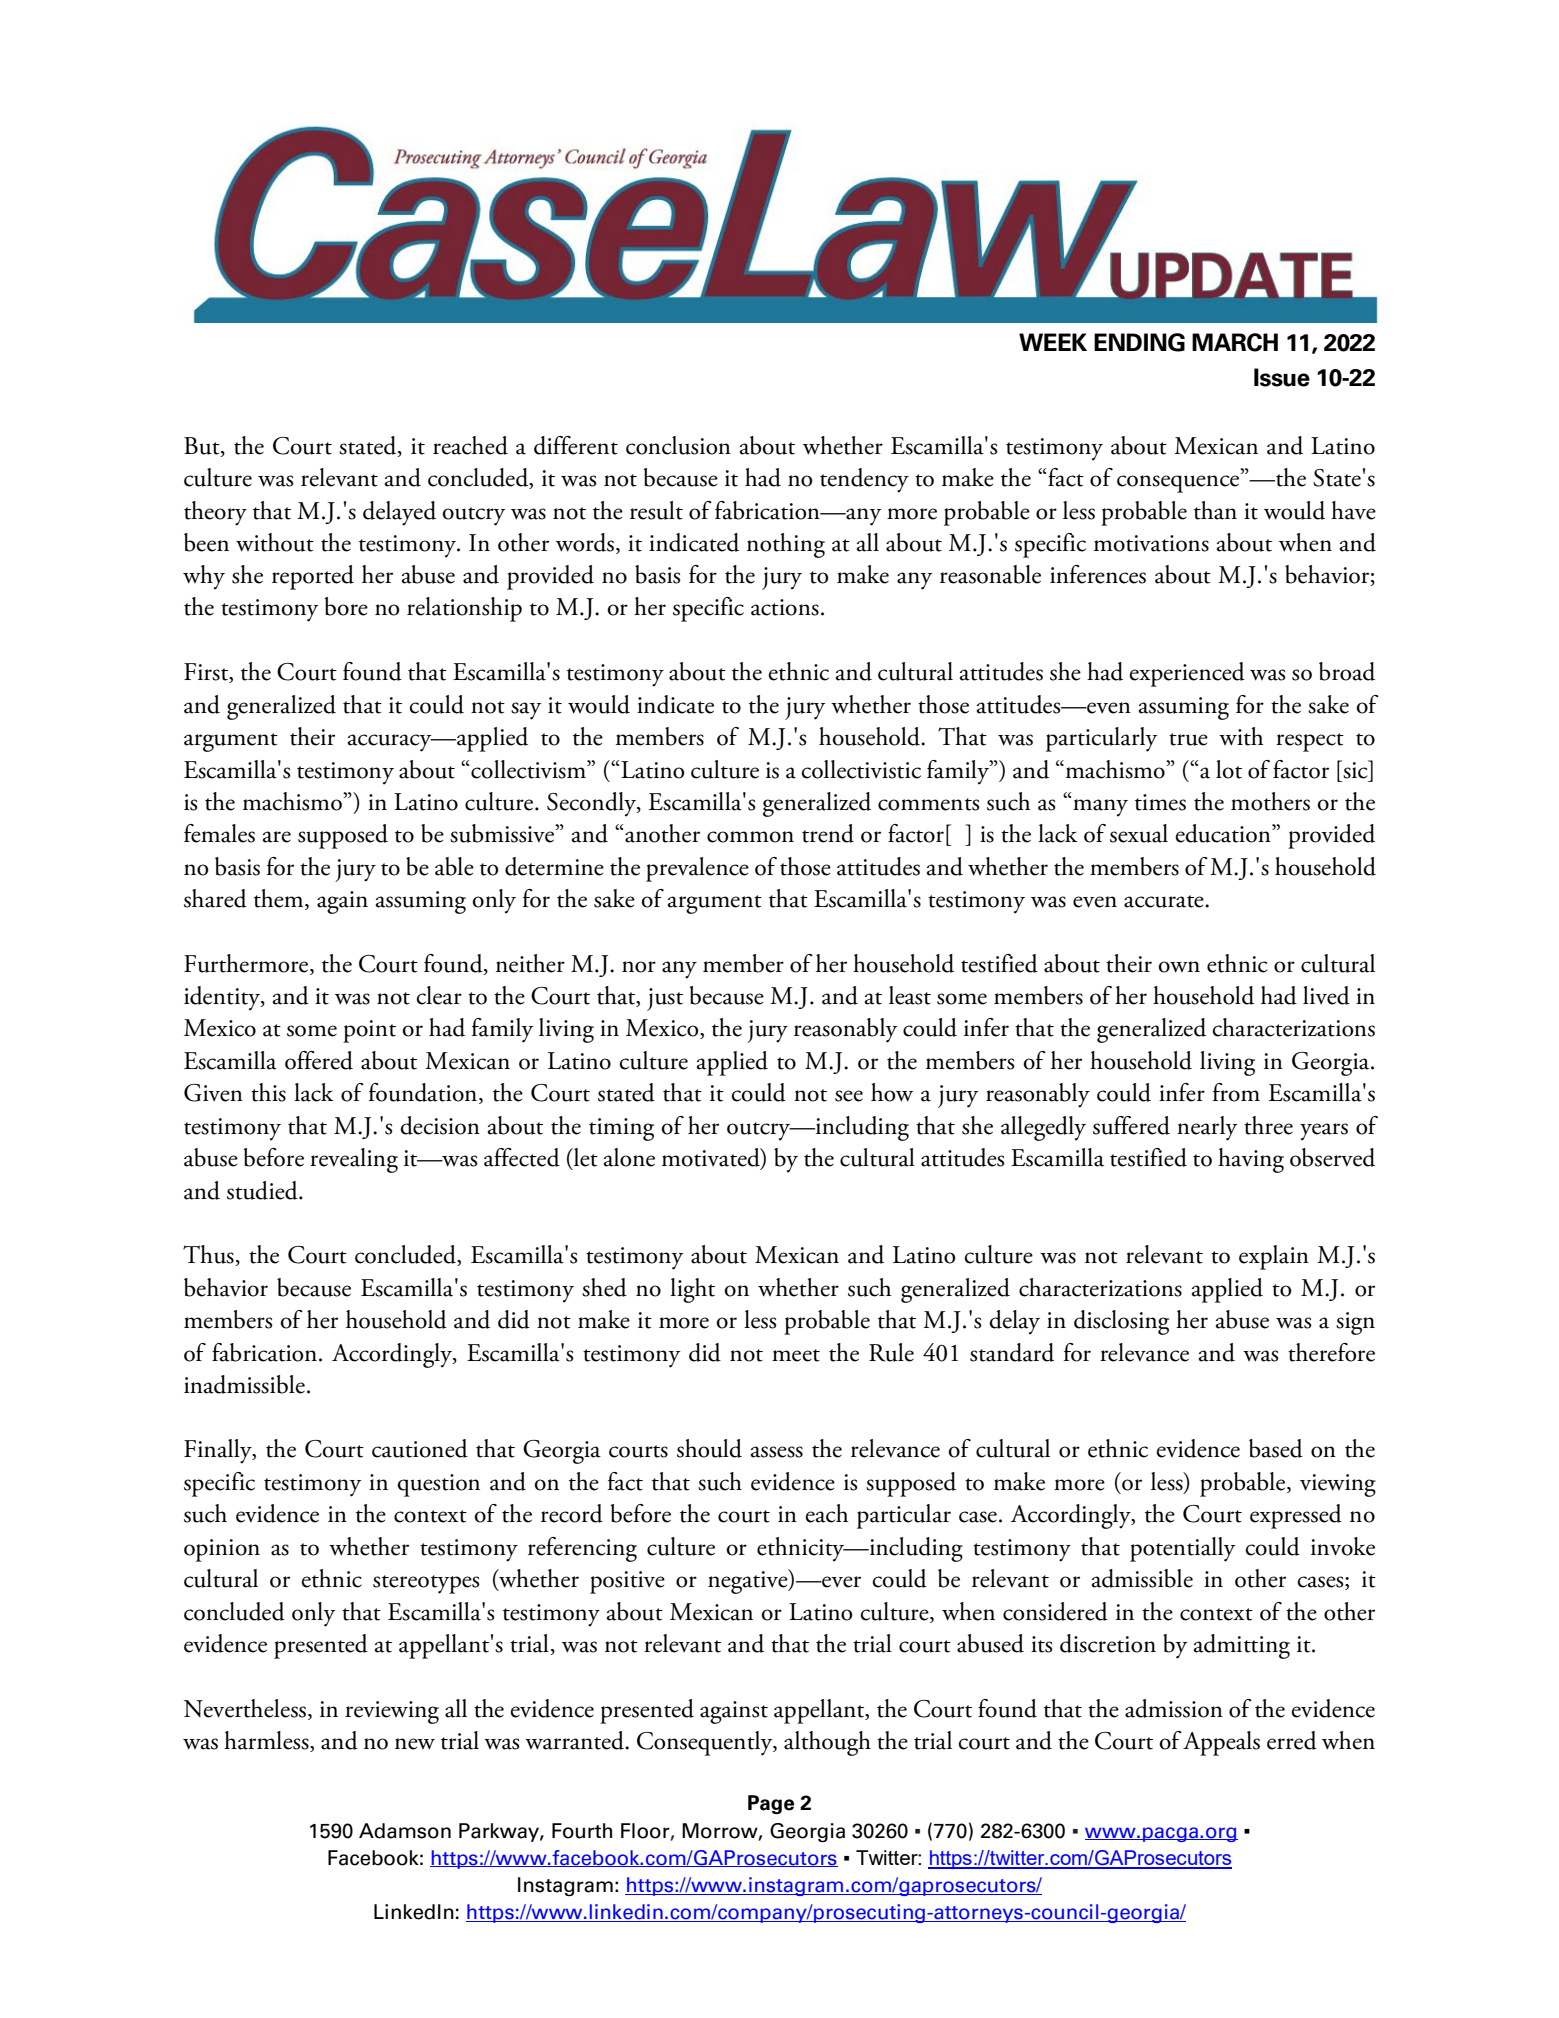  What do you see at coordinates (319, 1060) in the page?
I see `offered` at bounding box center [319, 1060].
